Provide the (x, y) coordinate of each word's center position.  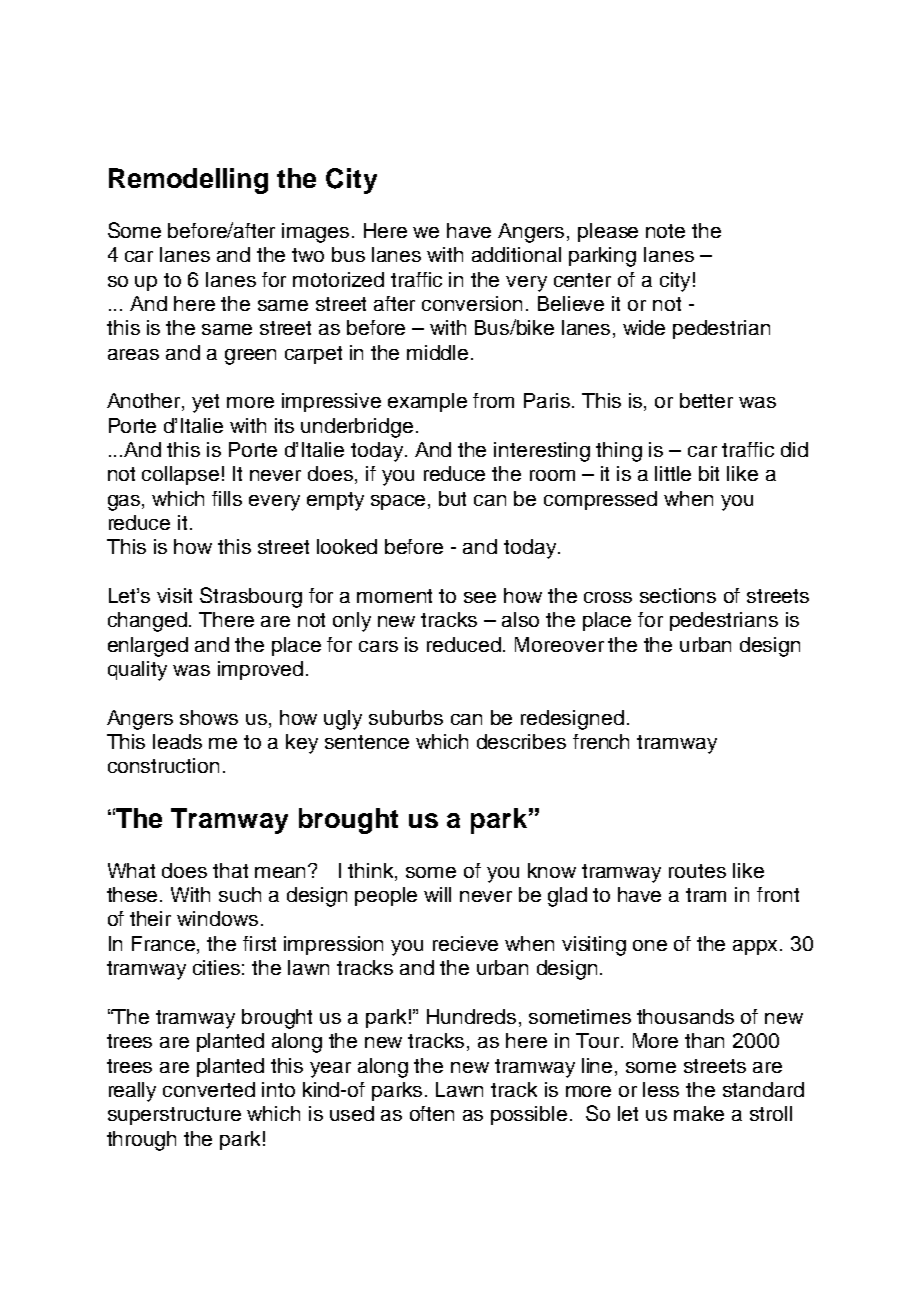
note (665, 231)
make (699, 1113)
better (706, 400)
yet (205, 403)
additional (516, 254)
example (427, 402)
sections (678, 595)
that (230, 870)
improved (260, 670)
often (432, 1113)
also (520, 619)
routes (697, 871)
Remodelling (188, 181)
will (437, 894)
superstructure (174, 1116)
